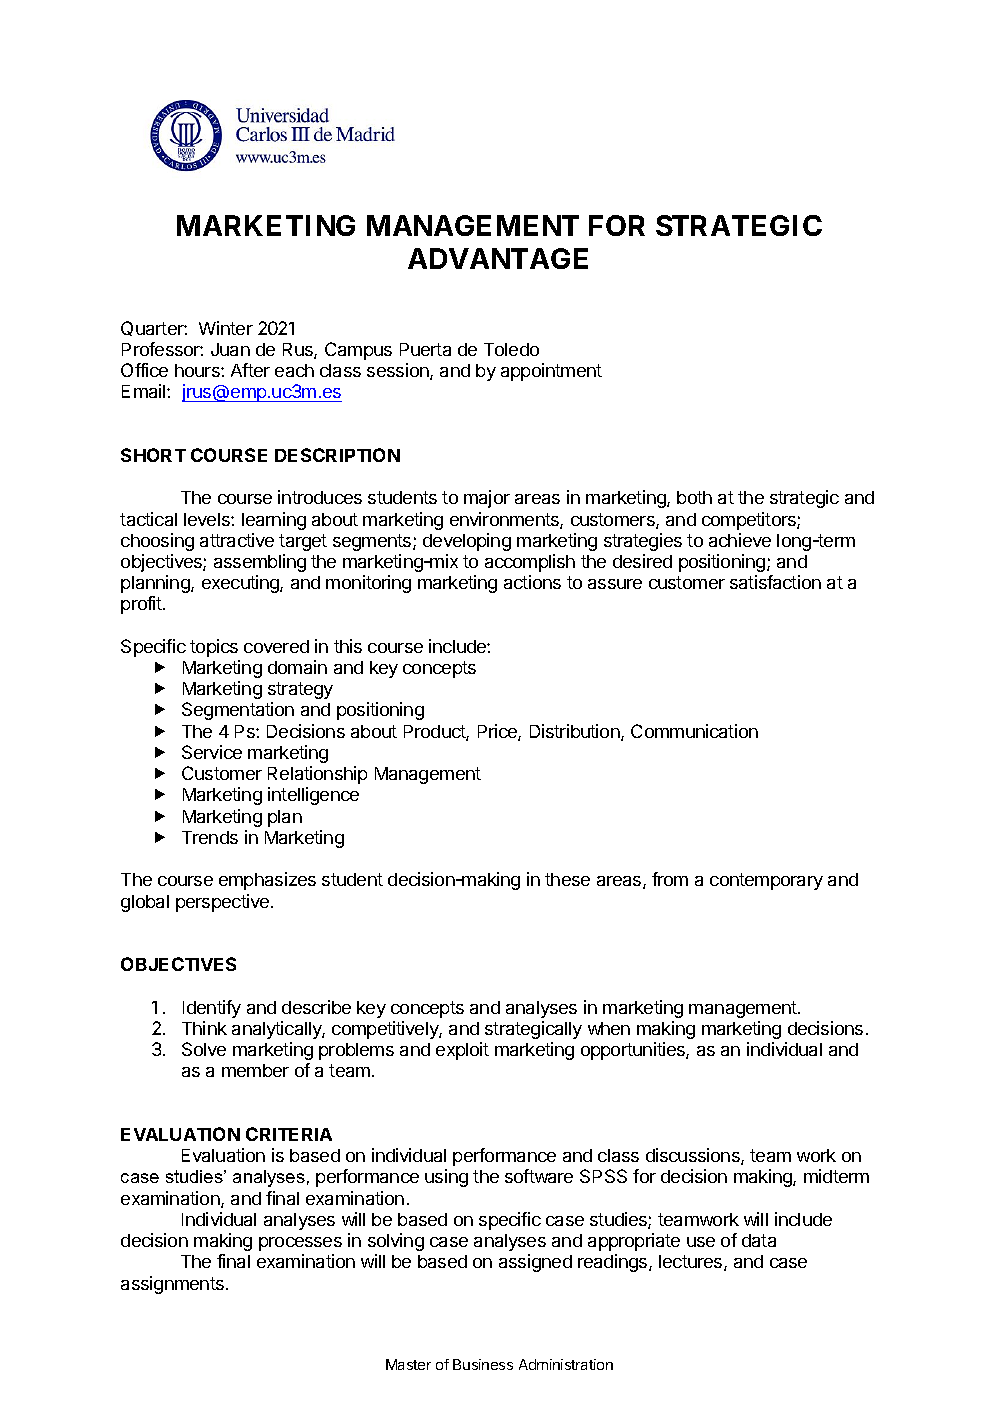  I want to click on Trends, so click(210, 837).
